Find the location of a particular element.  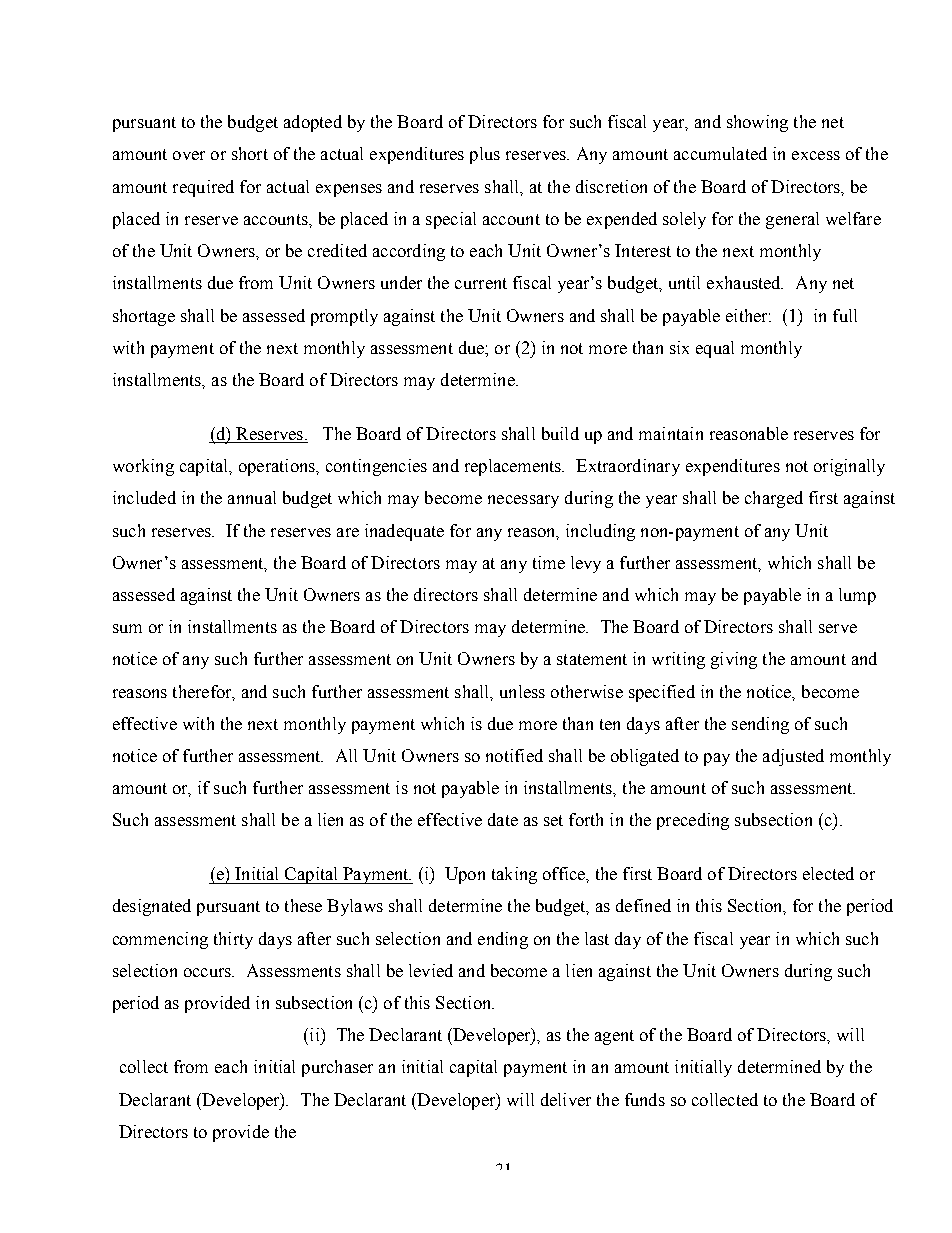

showing is located at coordinates (757, 123).
